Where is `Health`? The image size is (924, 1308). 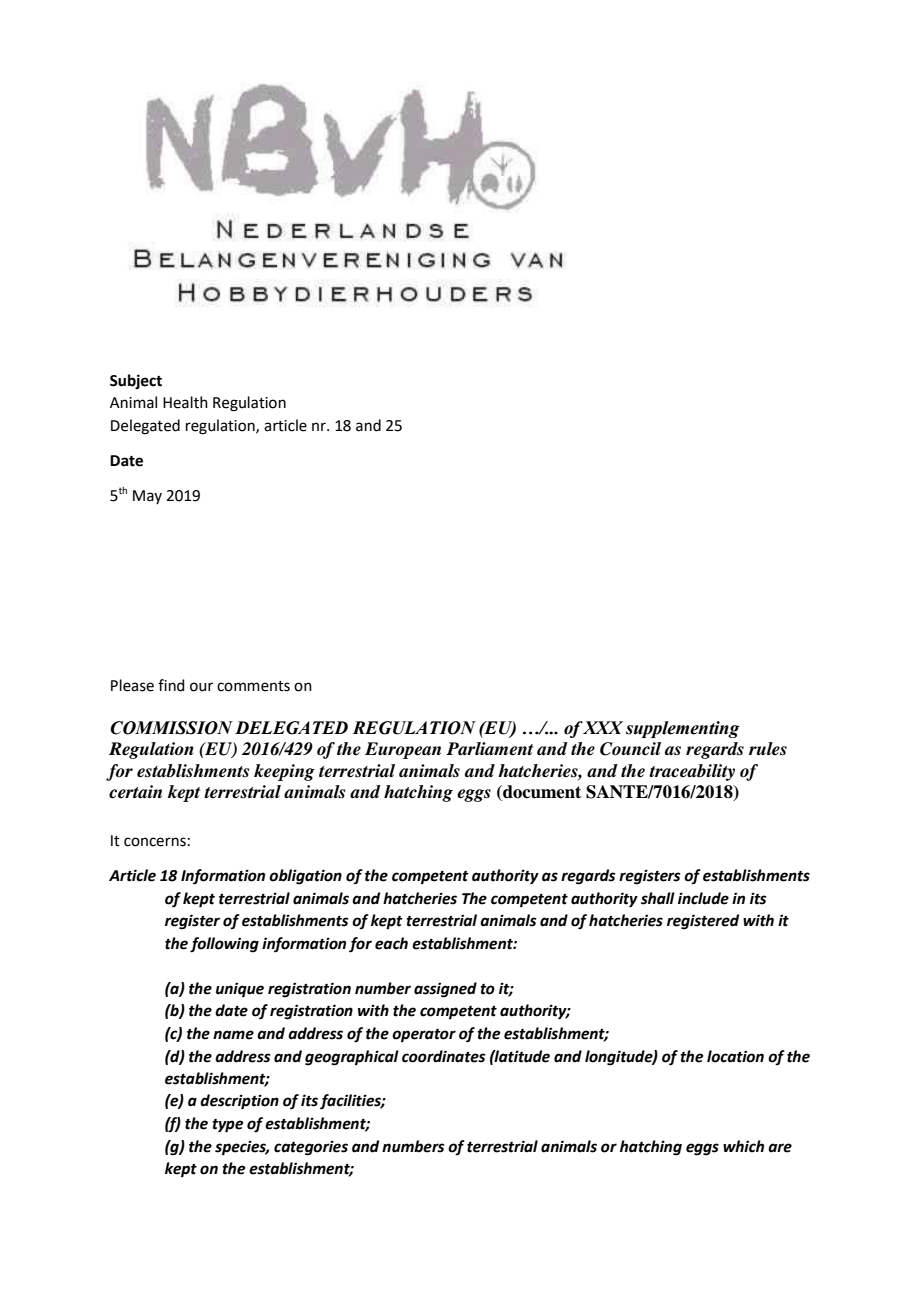 Health is located at coordinates (185, 402).
